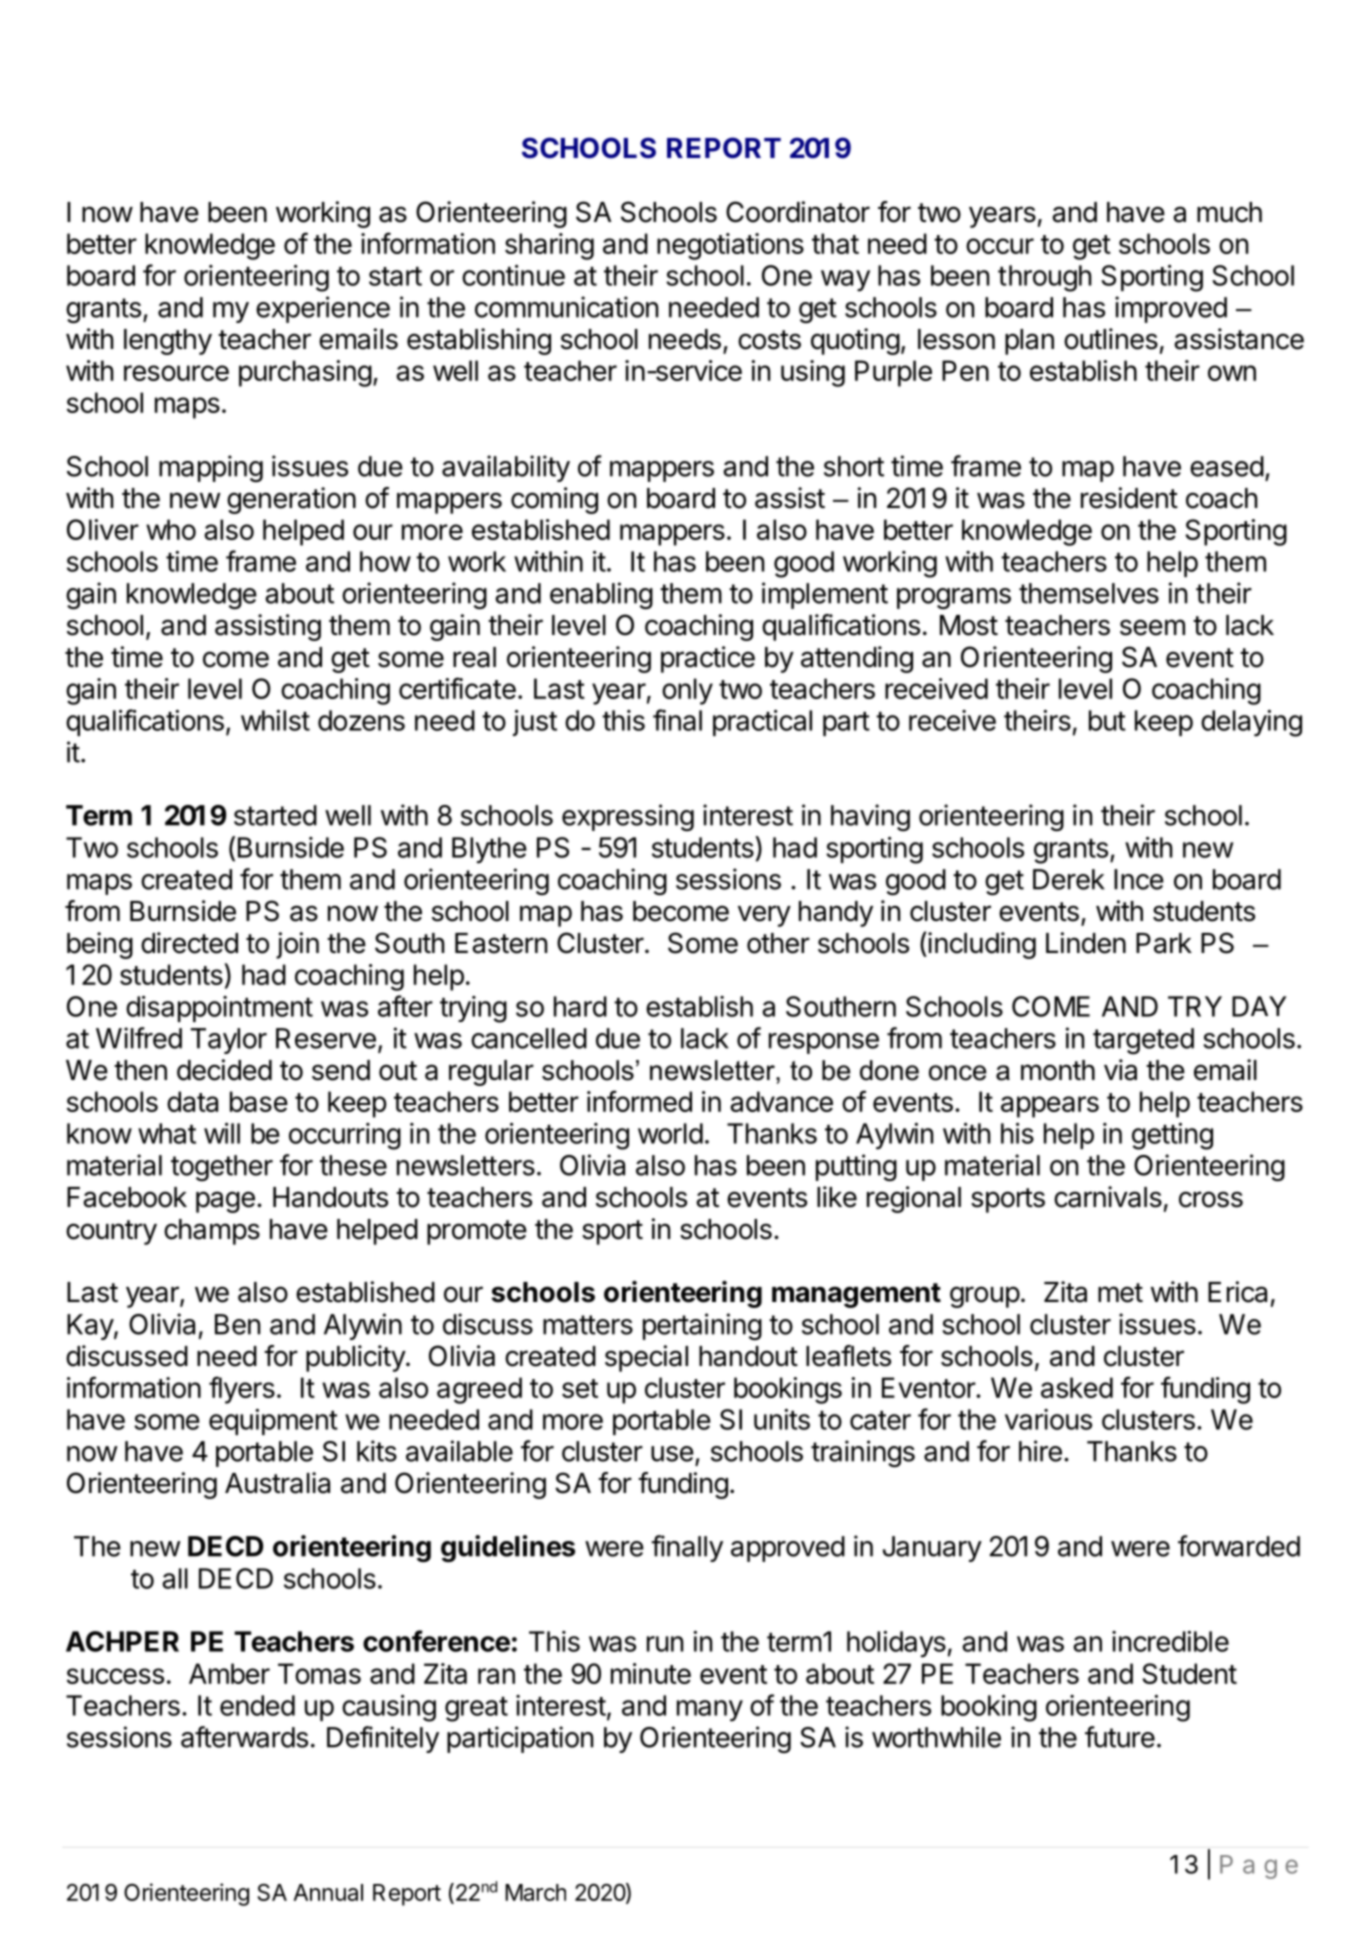 The image size is (1370, 1938). What do you see at coordinates (1040, 1451) in the screenshot?
I see `hire` at bounding box center [1040, 1451].
